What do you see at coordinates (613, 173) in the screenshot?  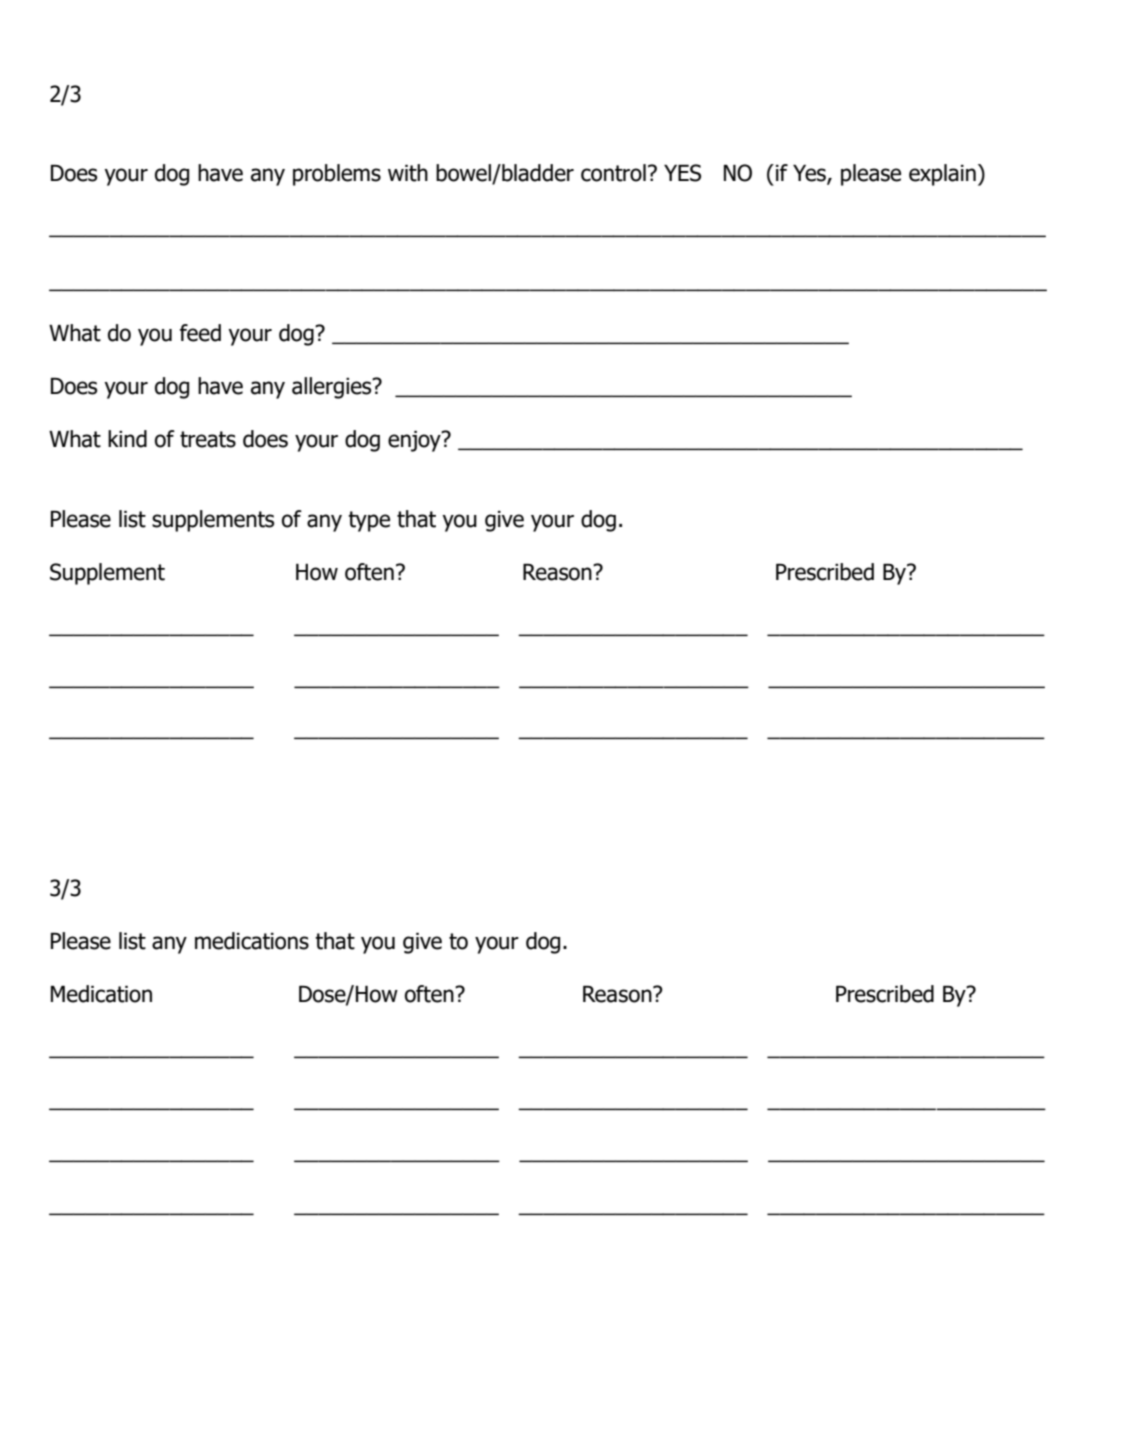 I see `control` at bounding box center [613, 173].
